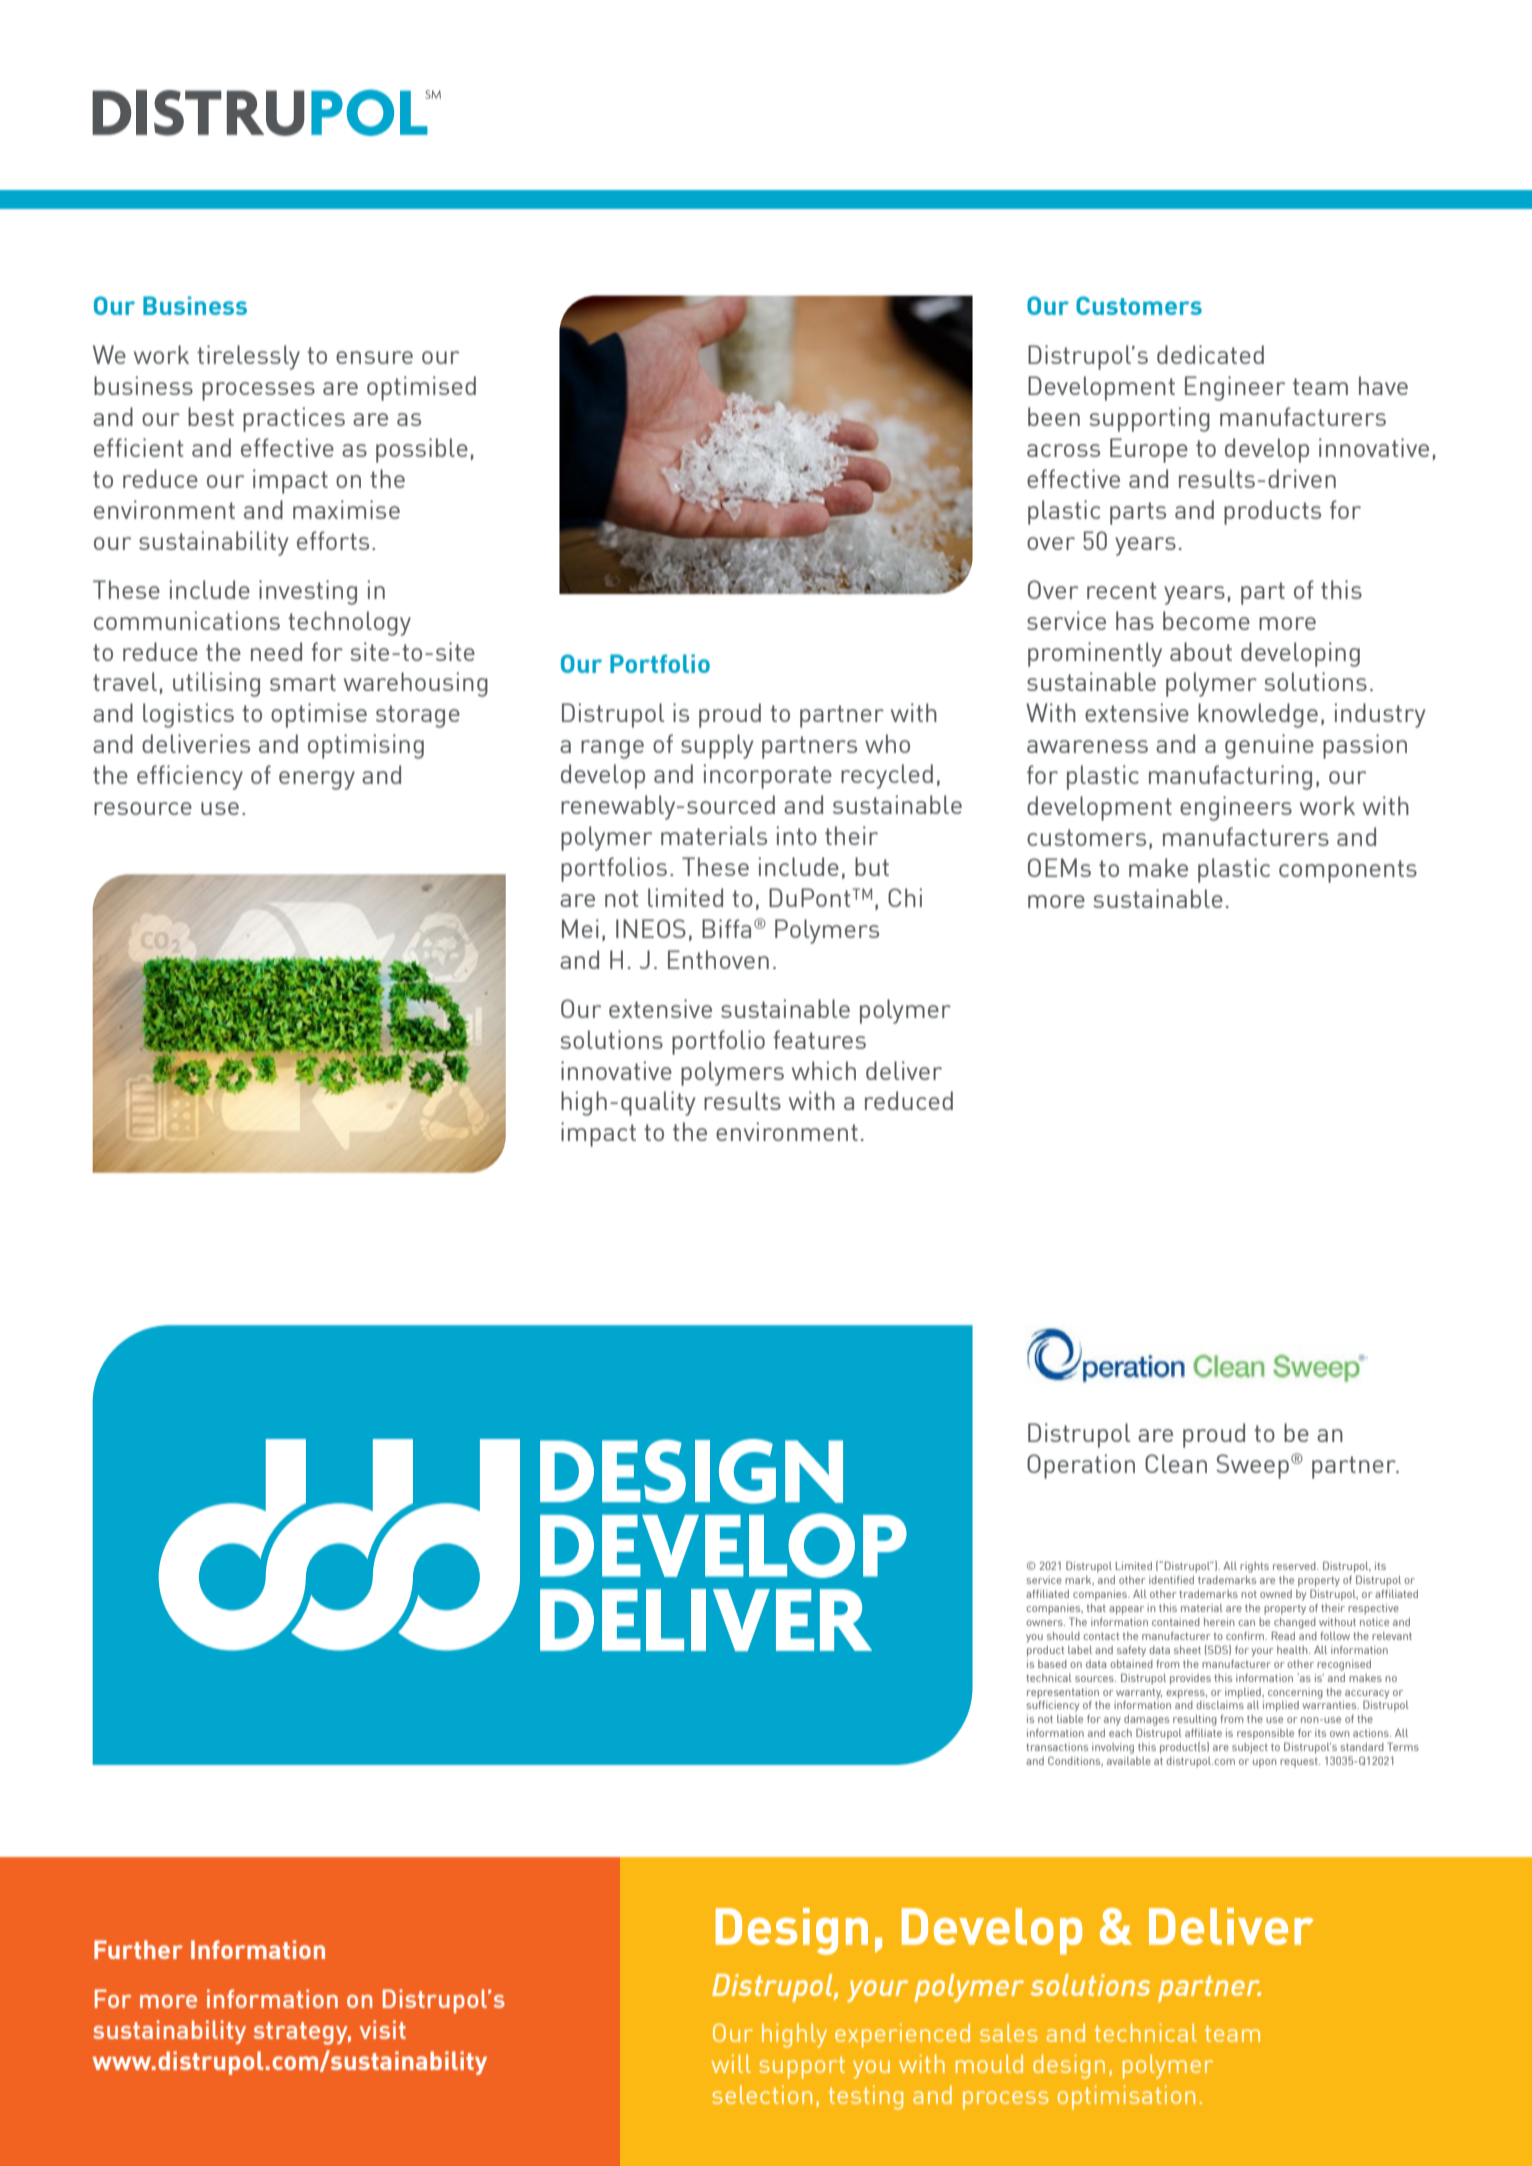 This document has height=2166, width=1532. What do you see at coordinates (294, 419) in the document?
I see `practices` at bounding box center [294, 419].
